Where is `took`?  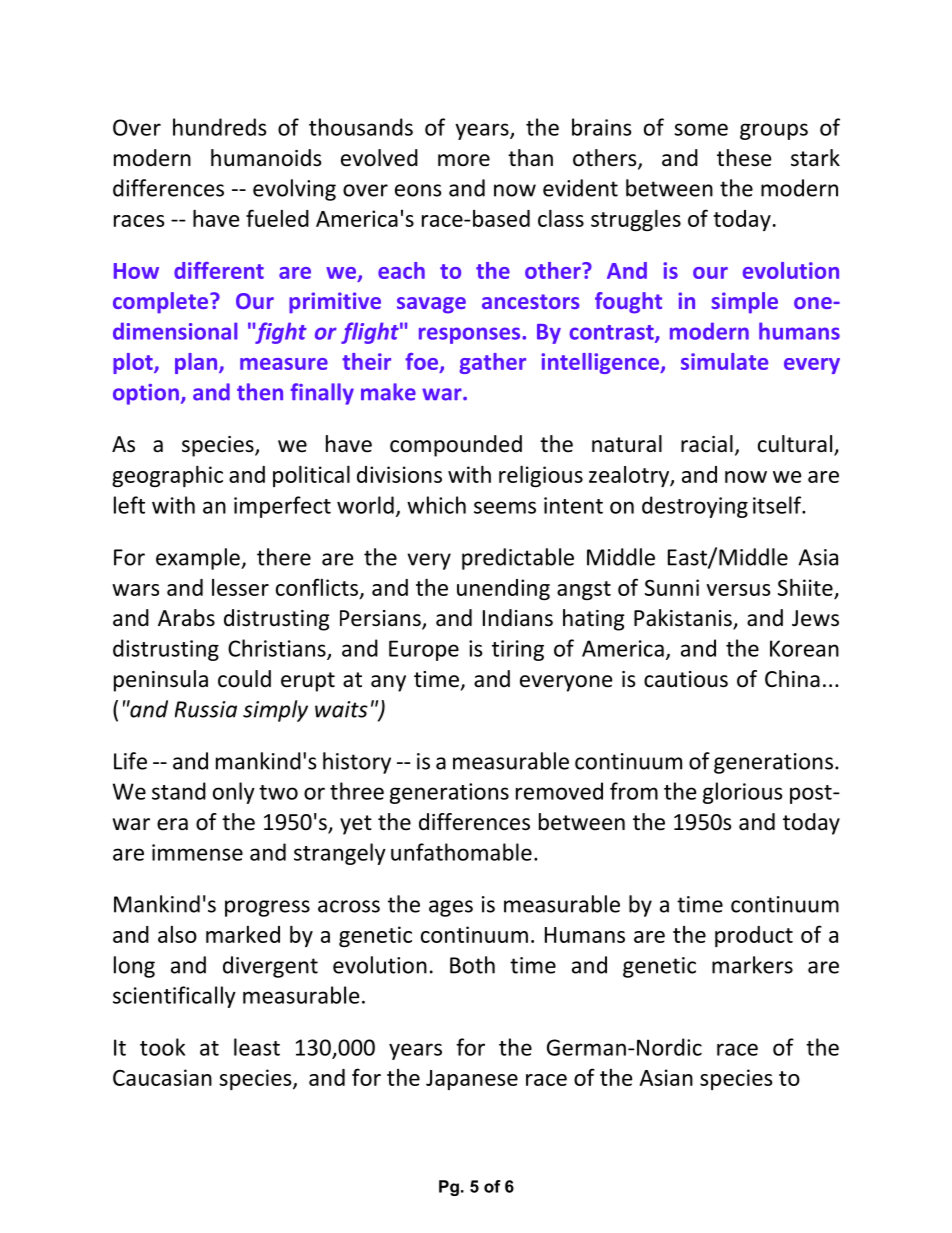
took is located at coordinates (162, 1047).
